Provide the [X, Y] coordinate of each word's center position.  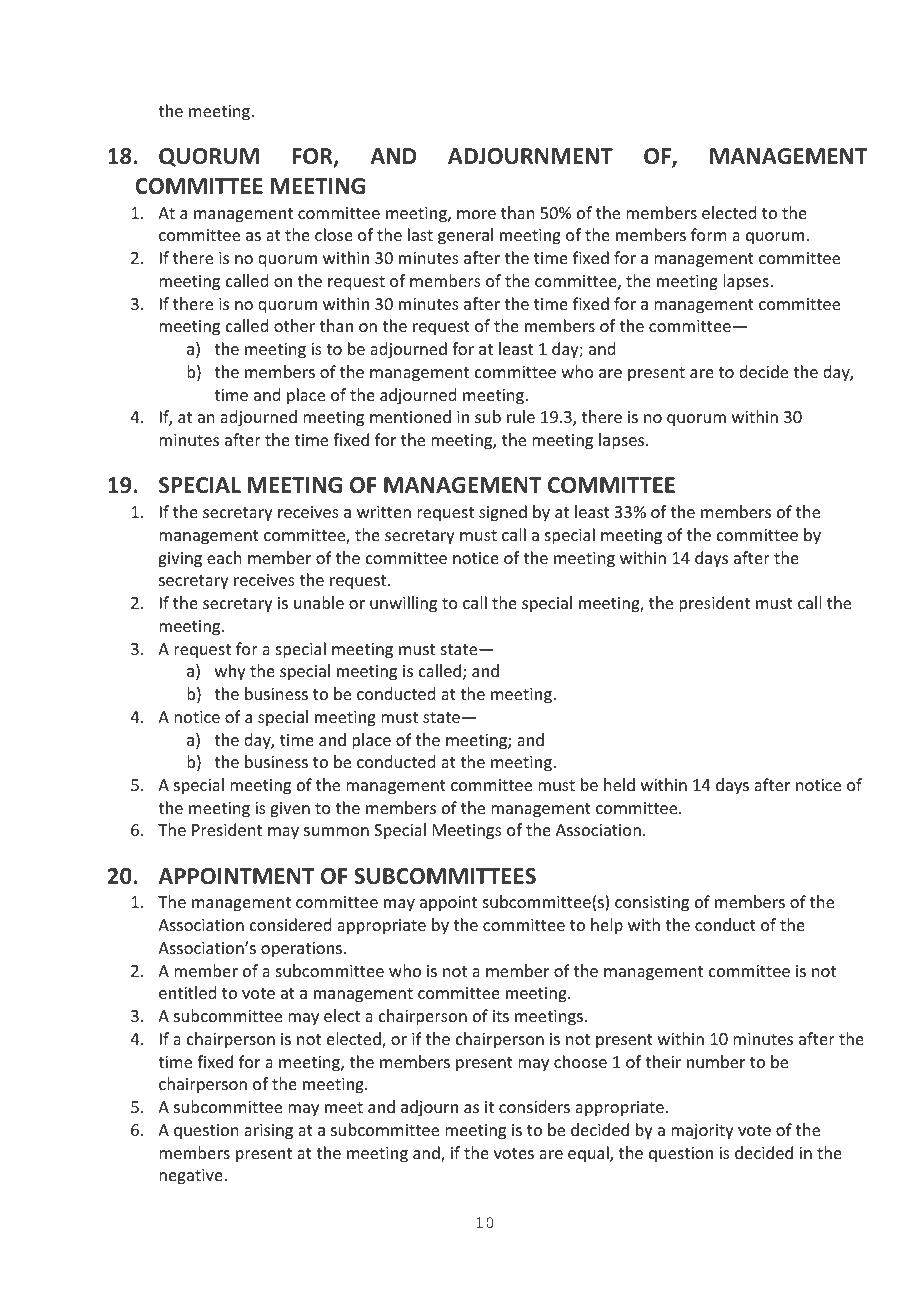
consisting [652, 904]
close [334, 234]
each [224, 557]
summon [336, 831]
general [465, 236]
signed [503, 513]
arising [268, 1132]
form [709, 234]
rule [521, 416]
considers [534, 1106]
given [290, 810]
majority [702, 1132]
